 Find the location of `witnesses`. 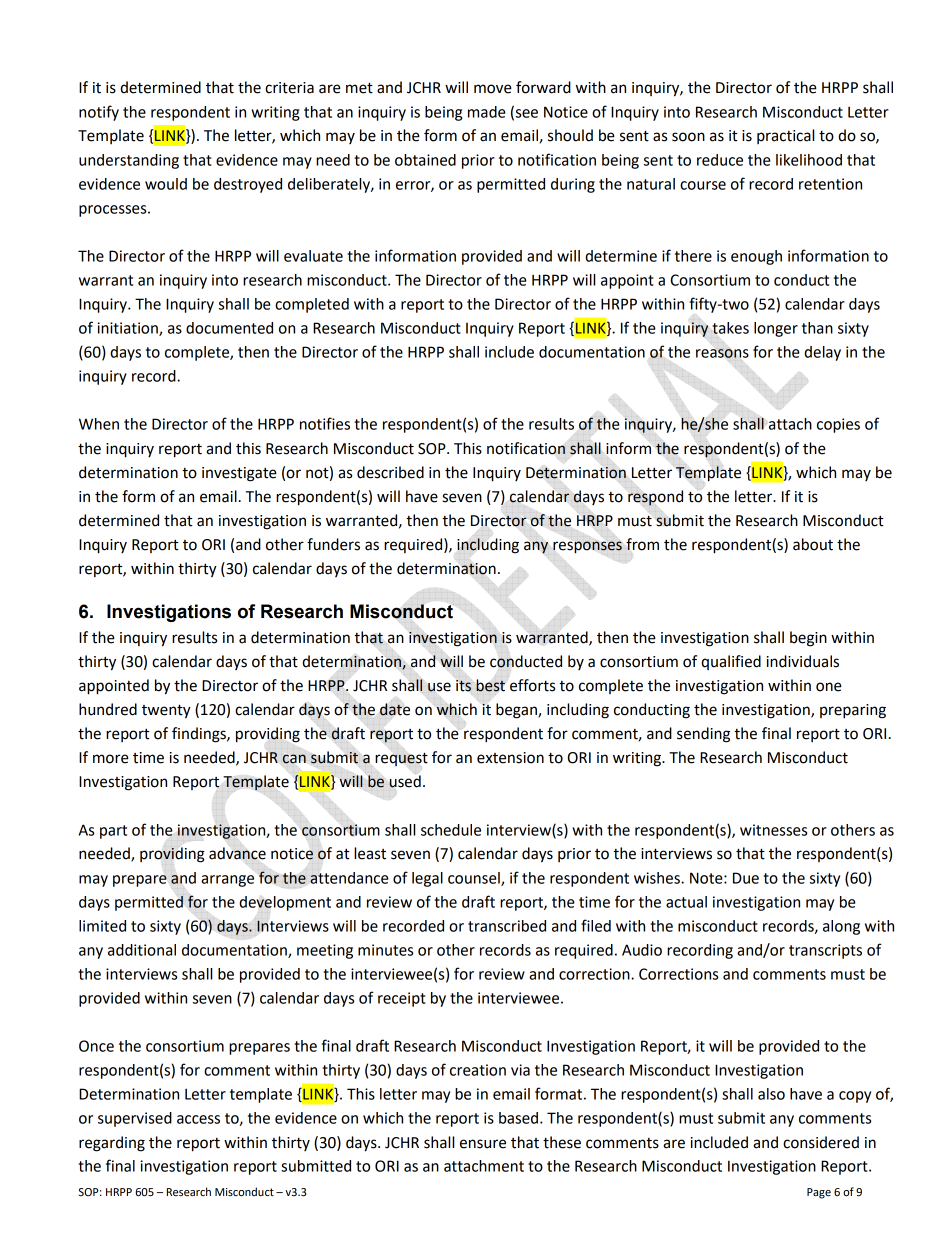

witnesses is located at coordinates (773, 830).
